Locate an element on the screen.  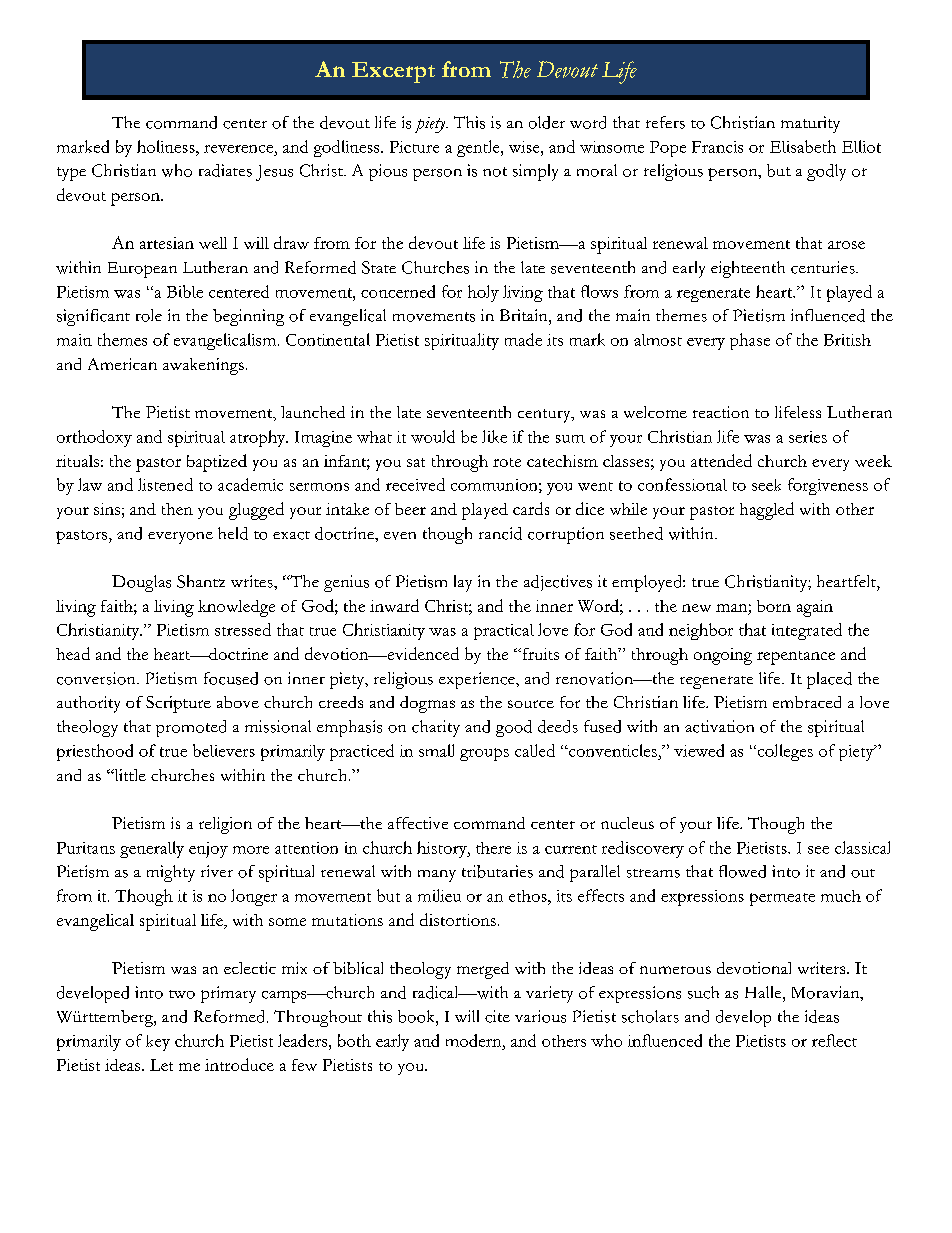
reflect is located at coordinates (834, 1040).
